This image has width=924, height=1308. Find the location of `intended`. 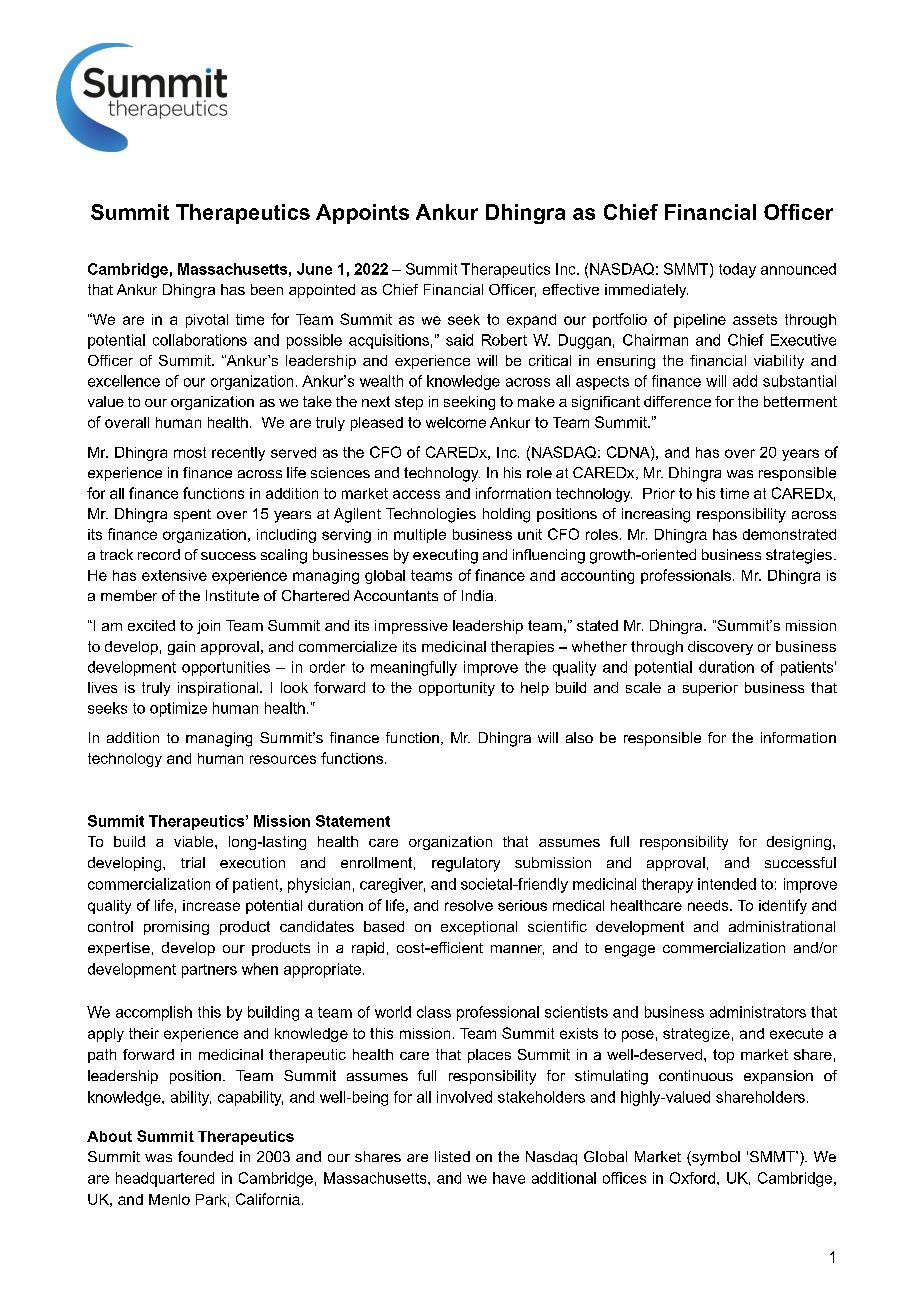

intended is located at coordinates (727, 884).
